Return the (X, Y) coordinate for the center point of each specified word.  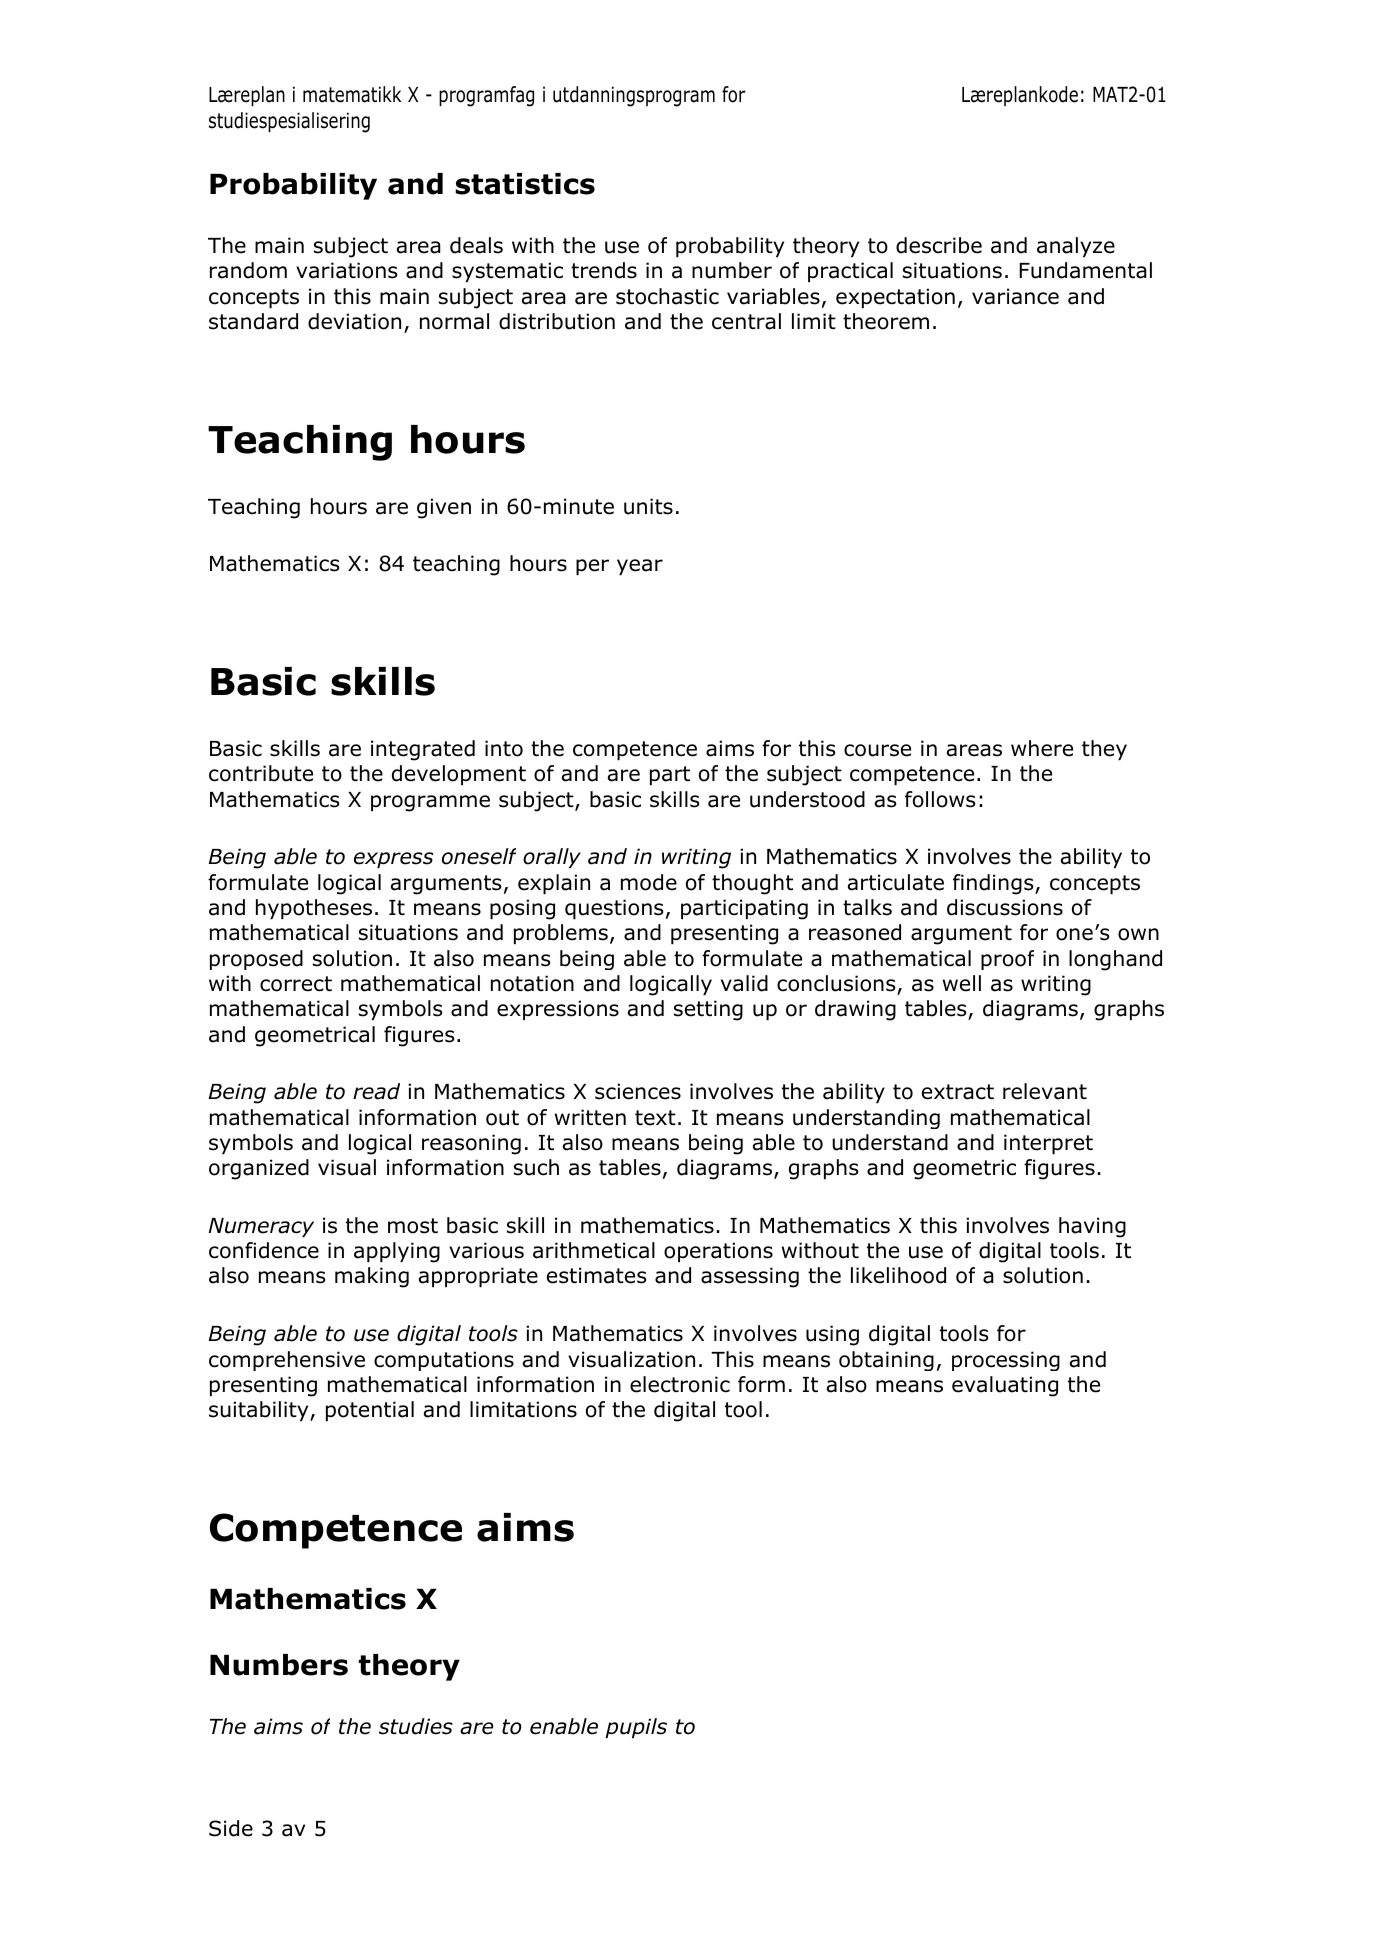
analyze (1076, 247)
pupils (636, 1728)
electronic (680, 1384)
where (1042, 748)
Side (231, 1828)
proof (1007, 960)
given (444, 508)
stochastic (667, 296)
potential (370, 1411)
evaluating (1005, 1386)
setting (708, 1010)
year (640, 567)
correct (296, 984)
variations (346, 270)
